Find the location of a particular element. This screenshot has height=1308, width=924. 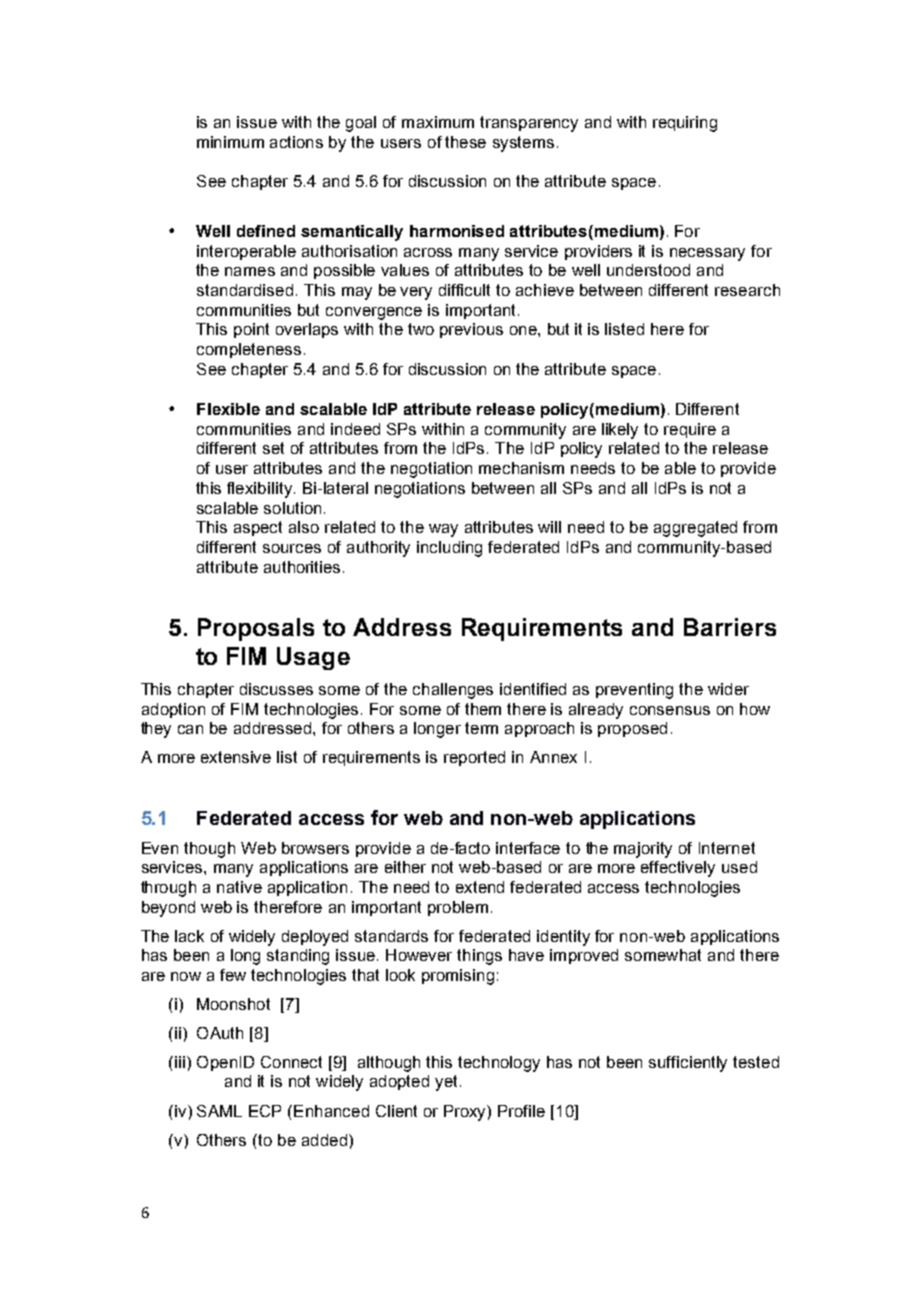

SAML is located at coordinates (219, 1111).
